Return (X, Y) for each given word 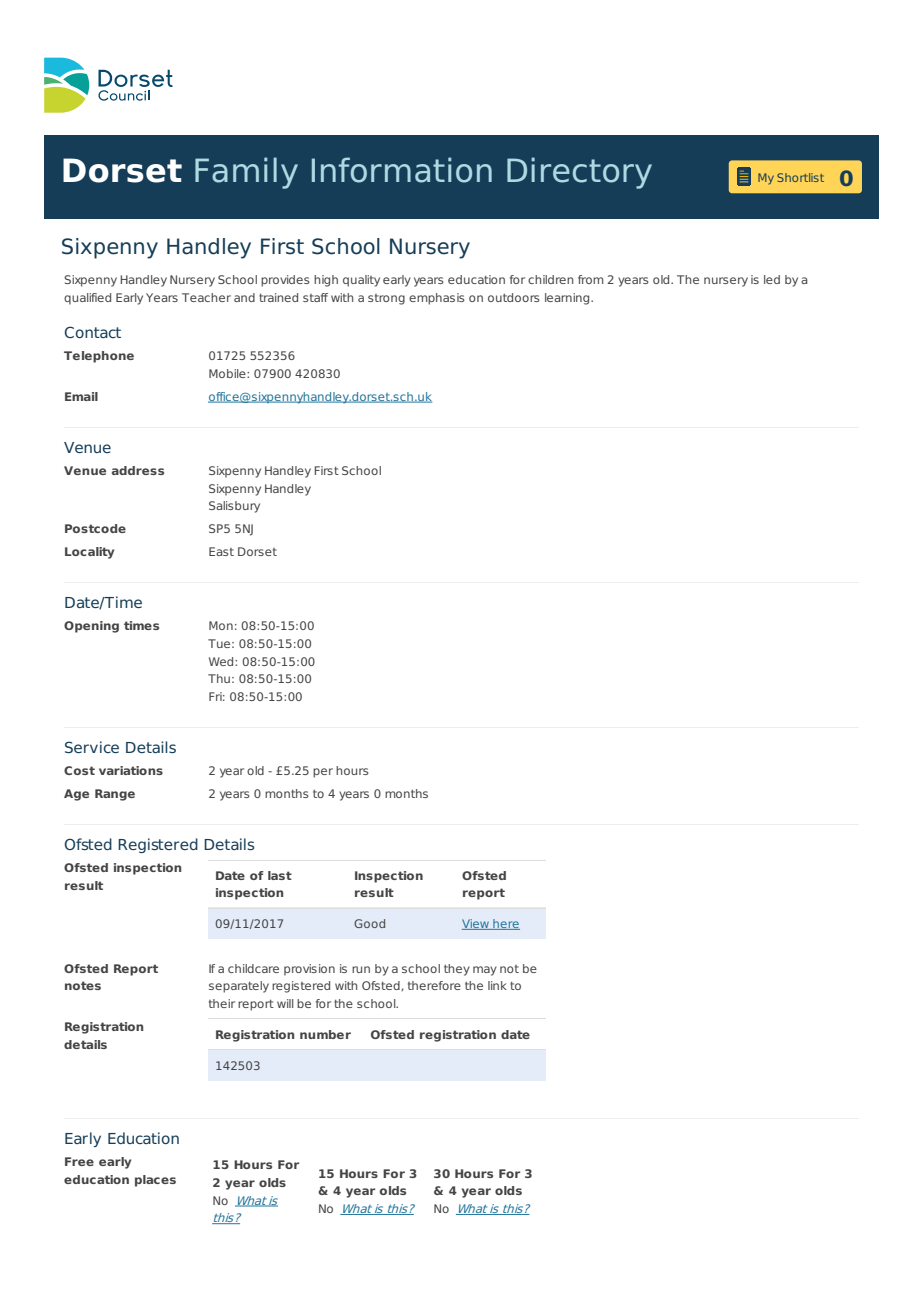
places (155, 1181)
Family (246, 173)
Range (115, 795)
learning (568, 299)
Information (402, 170)
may (485, 971)
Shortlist (800, 177)
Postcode (95, 528)
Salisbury (234, 507)
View (477, 924)
